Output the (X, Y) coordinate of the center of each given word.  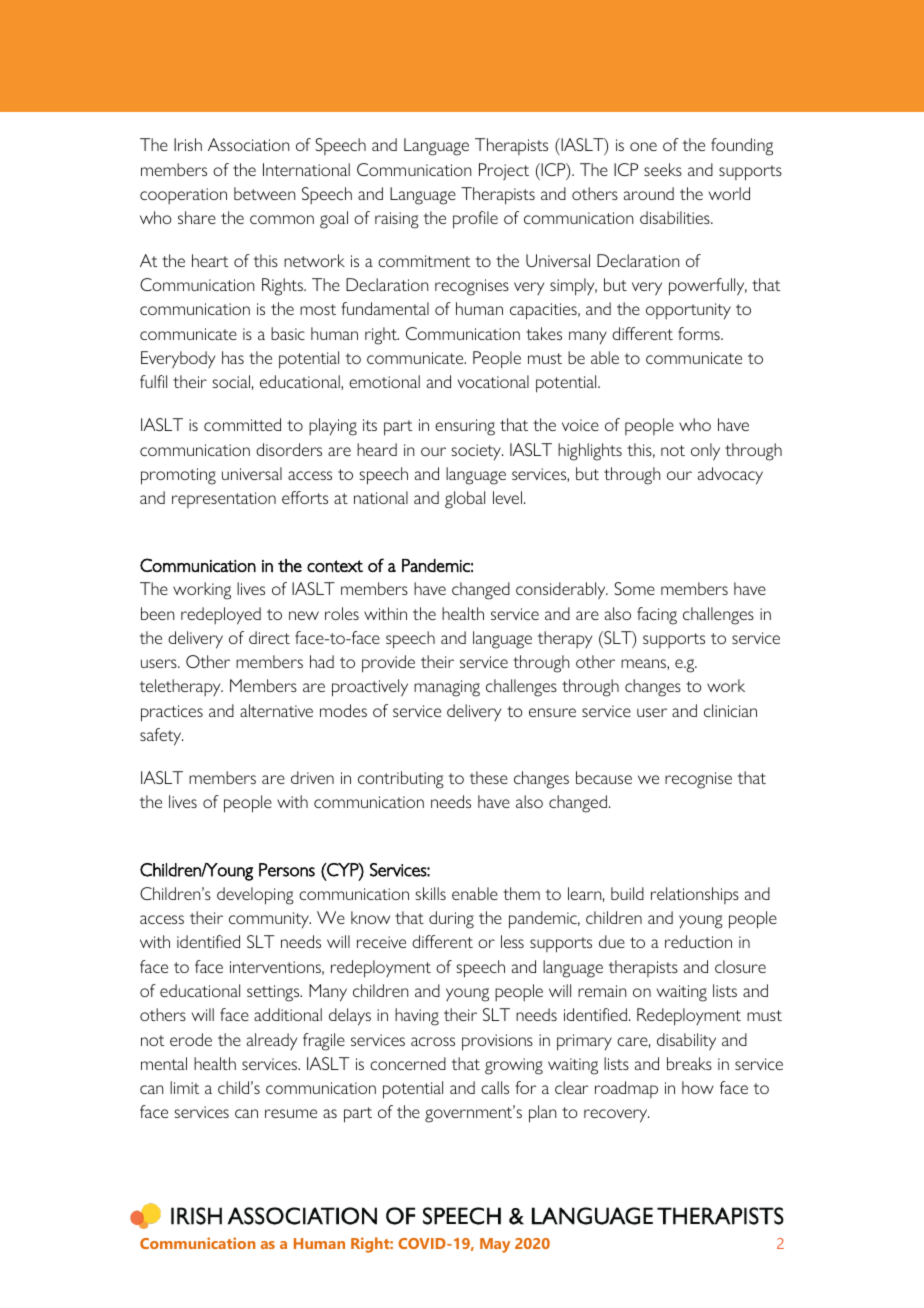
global (465, 500)
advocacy (730, 476)
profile (475, 220)
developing (255, 896)
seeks (663, 169)
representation (224, 500)
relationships (695, 895)
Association (248, 144)
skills (431, 893)
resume (291, 1113)
